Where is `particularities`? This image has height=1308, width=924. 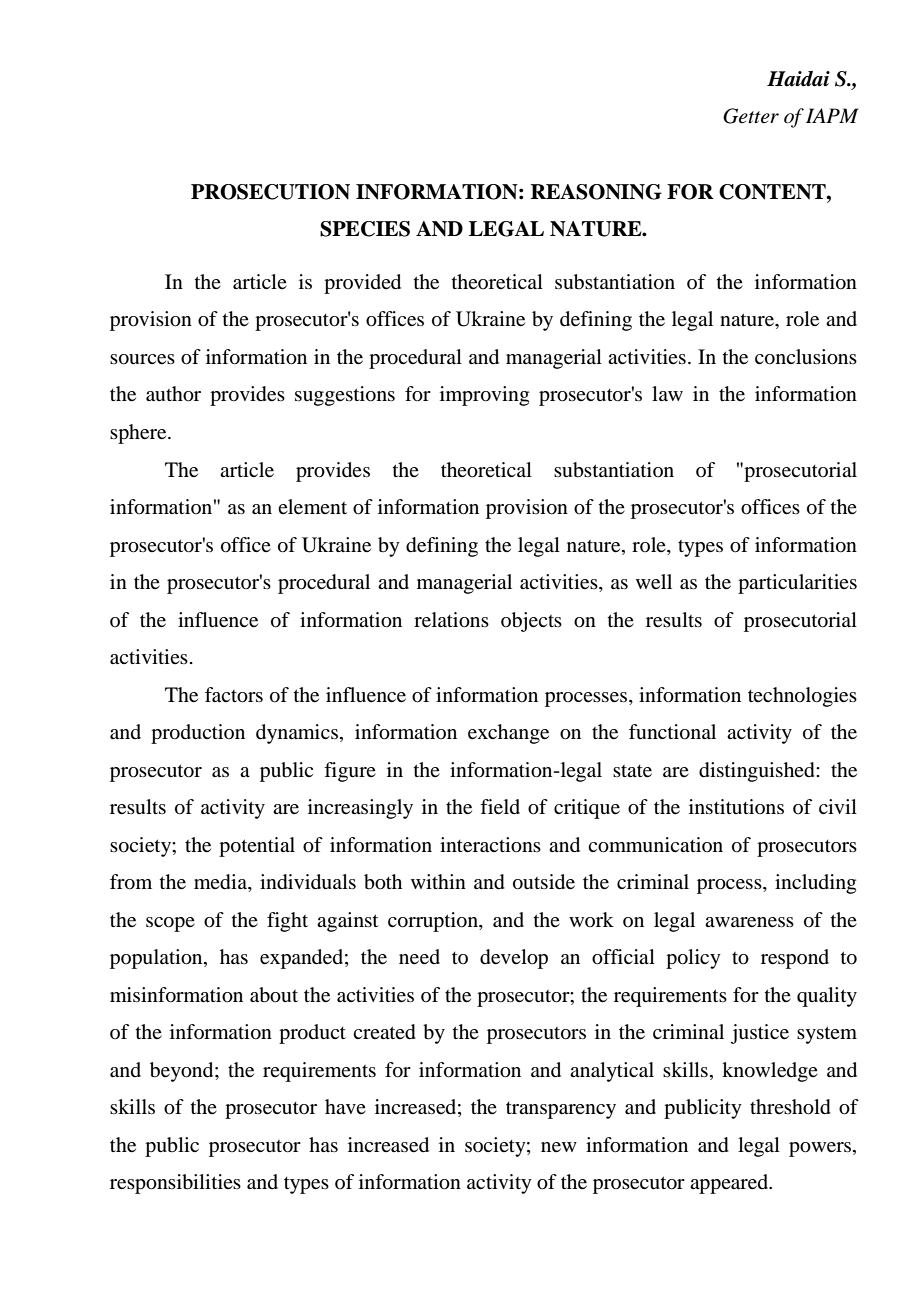 particularities is located at coordinates (797, 584).
